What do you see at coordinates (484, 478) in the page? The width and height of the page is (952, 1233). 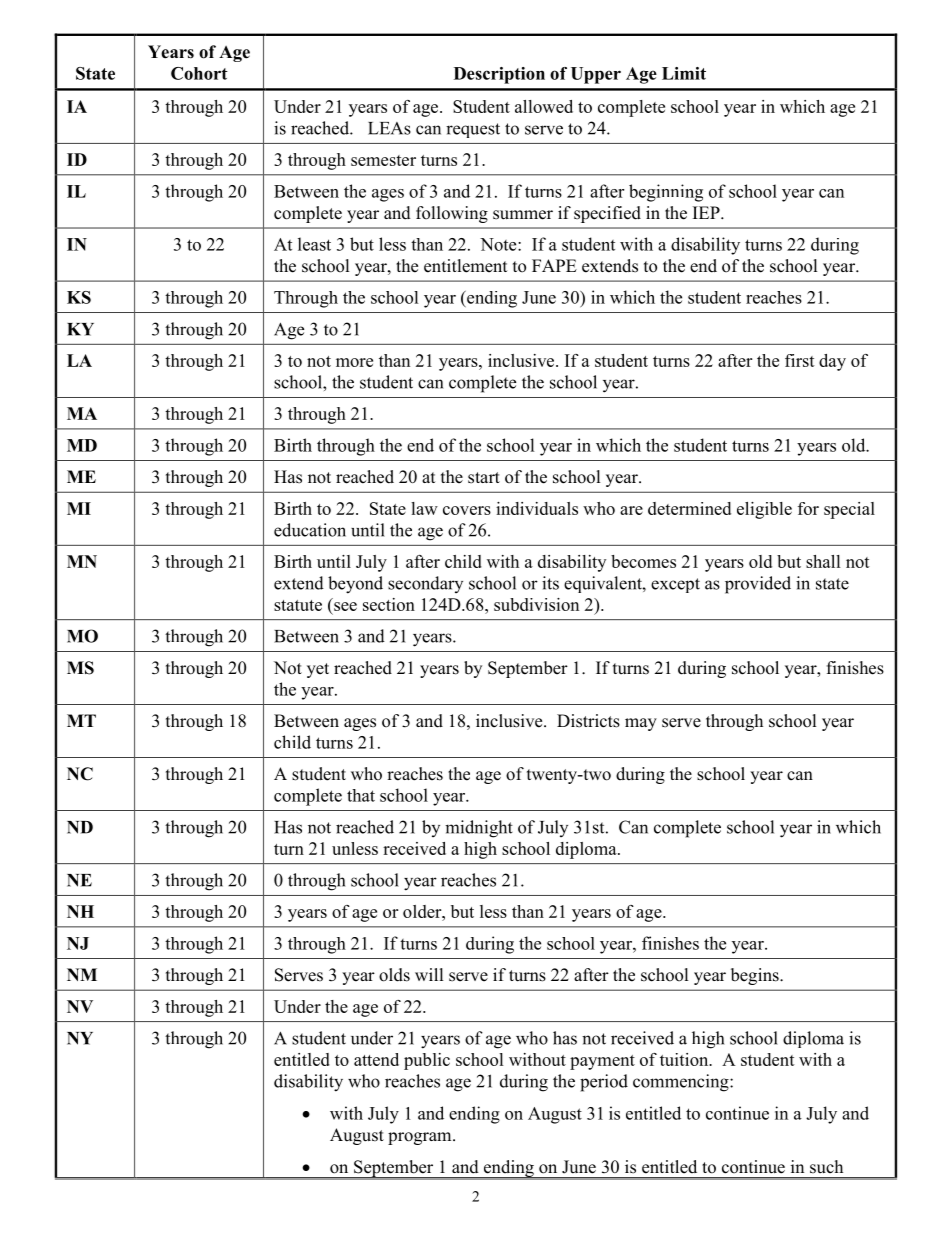 I see `start` at bounding box center [484, 478].
